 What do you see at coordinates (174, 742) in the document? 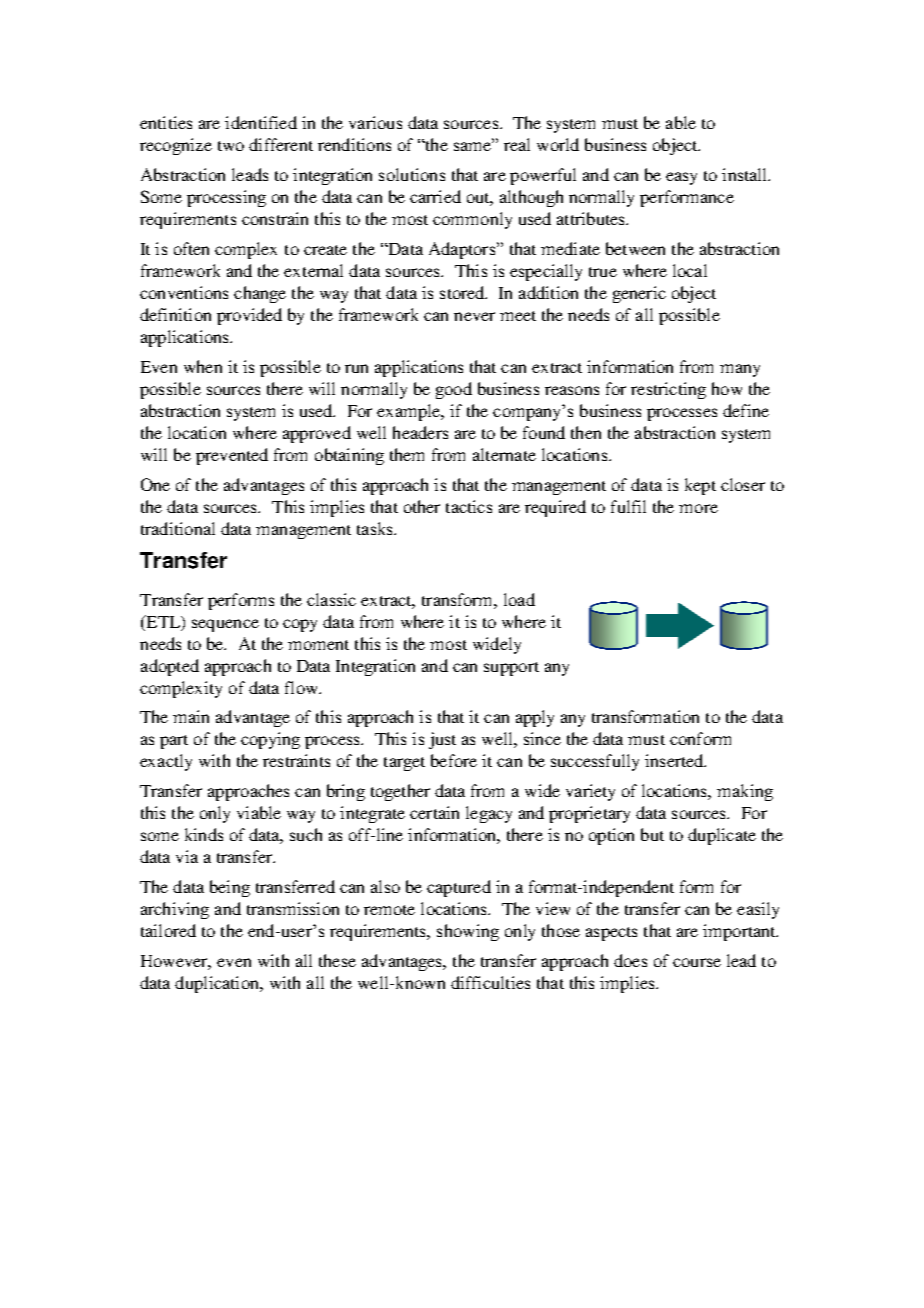
I see `part` at bounding box center [174, 742].
